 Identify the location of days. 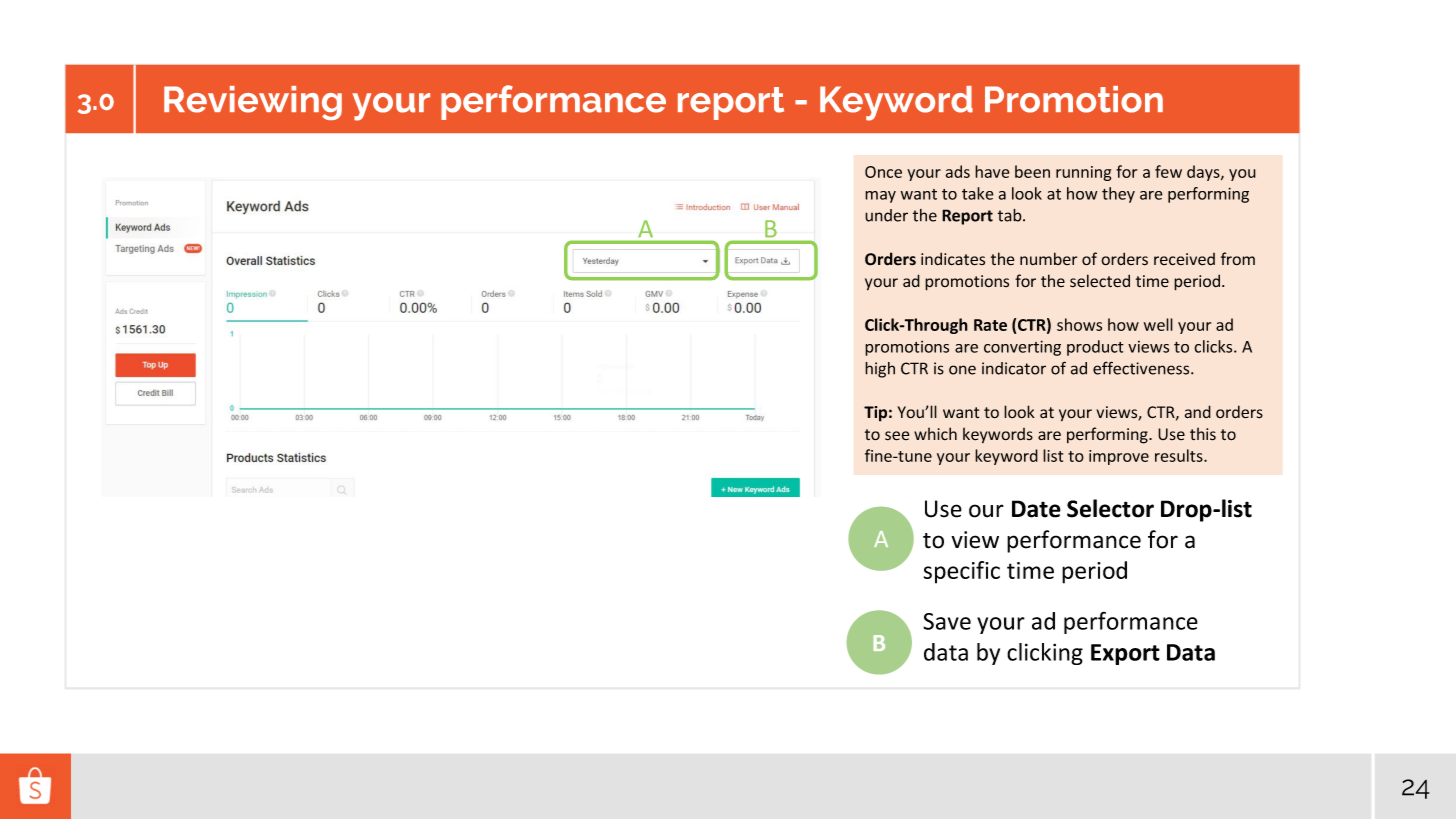
(1204, 173).
